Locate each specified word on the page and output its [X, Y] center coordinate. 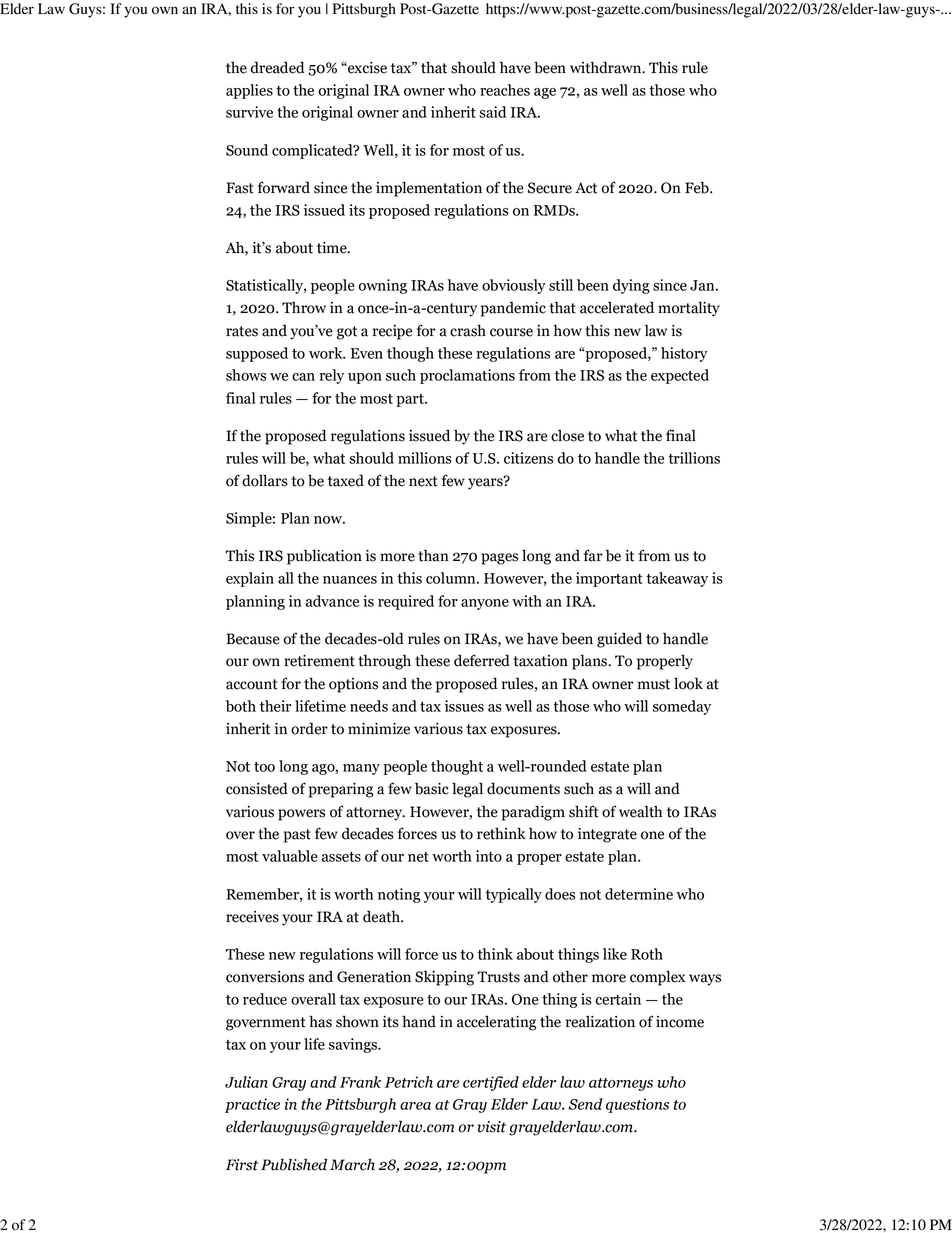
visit [491, 1127]
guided [619, 640]
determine [639, 894]
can [303, 377]
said [492, 112]
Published [294, 1164]
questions [637, 1105]
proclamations [467, 376]
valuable [290, 856]
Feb [698, 187]
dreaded [277, 67]
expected [680, 376]
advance [332, 601]
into [489, 856]
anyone [485, 604]
